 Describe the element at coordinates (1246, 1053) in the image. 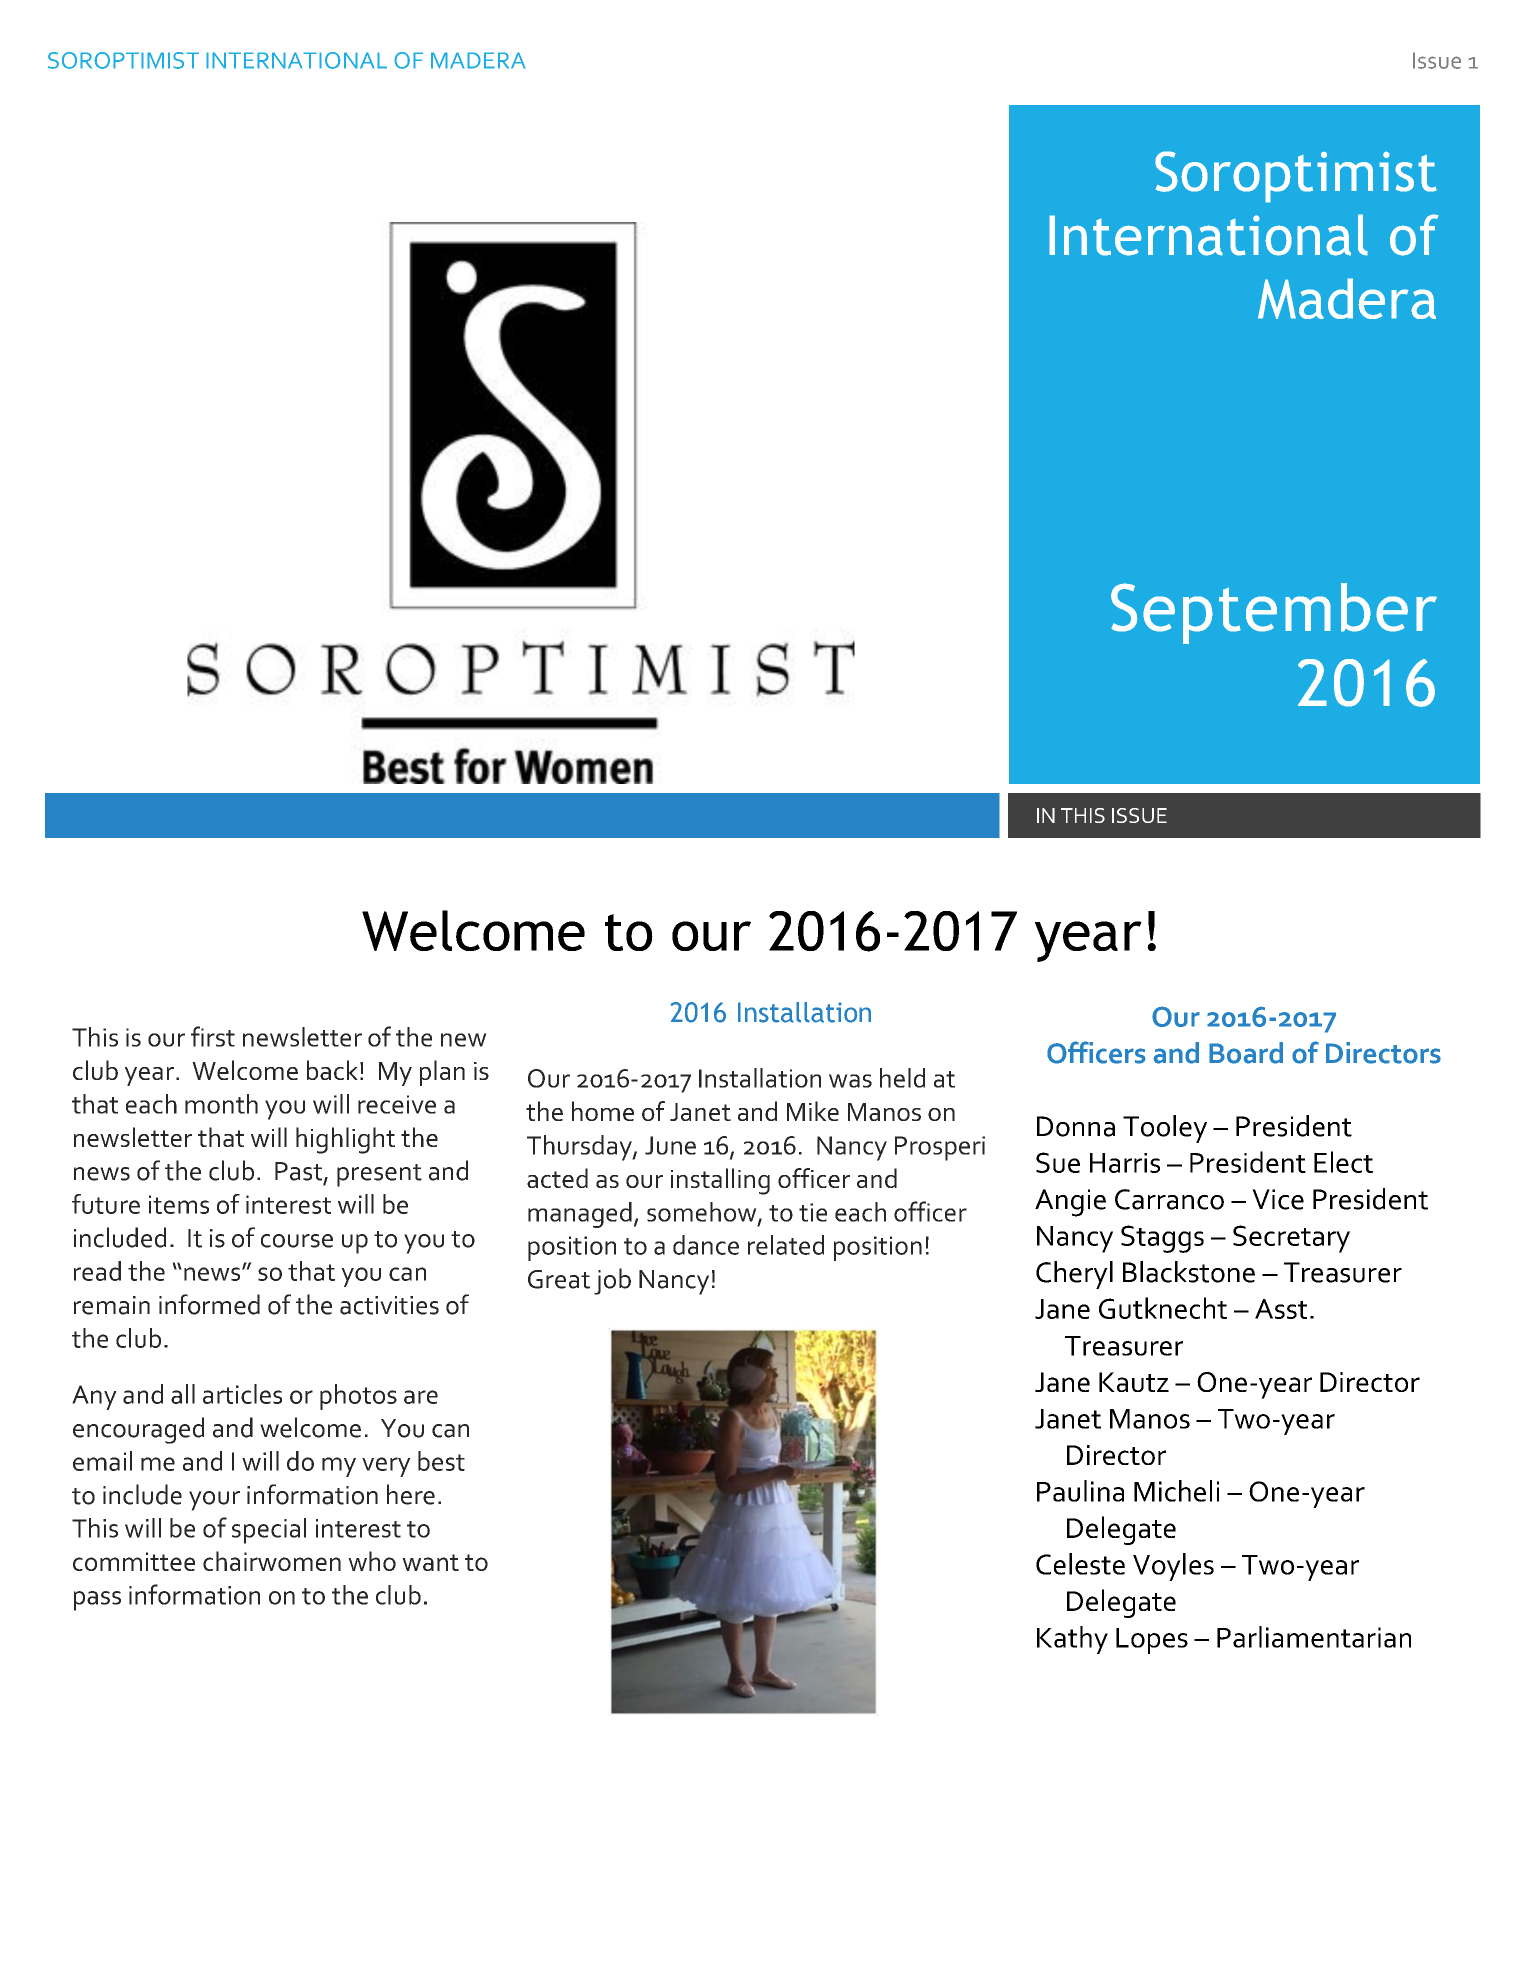

I see `Board` at that location.
